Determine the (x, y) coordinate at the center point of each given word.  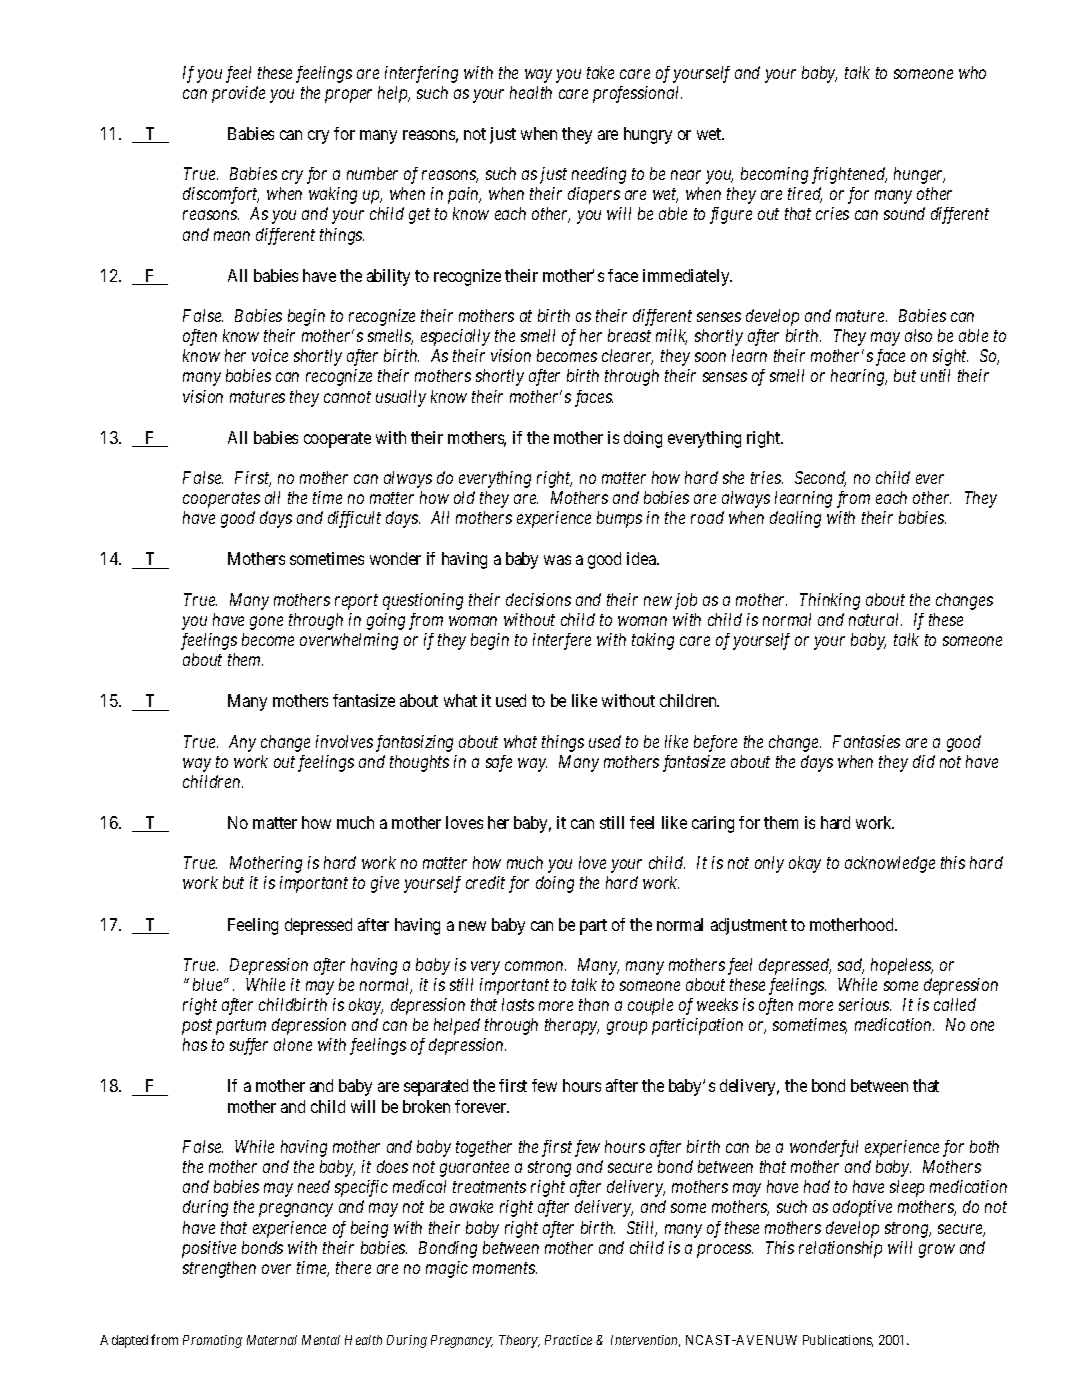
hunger (919, 175)
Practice (568, 1340)
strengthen (219, 1269)
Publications (838, 1341)
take (600, 72)
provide (238, 94)
